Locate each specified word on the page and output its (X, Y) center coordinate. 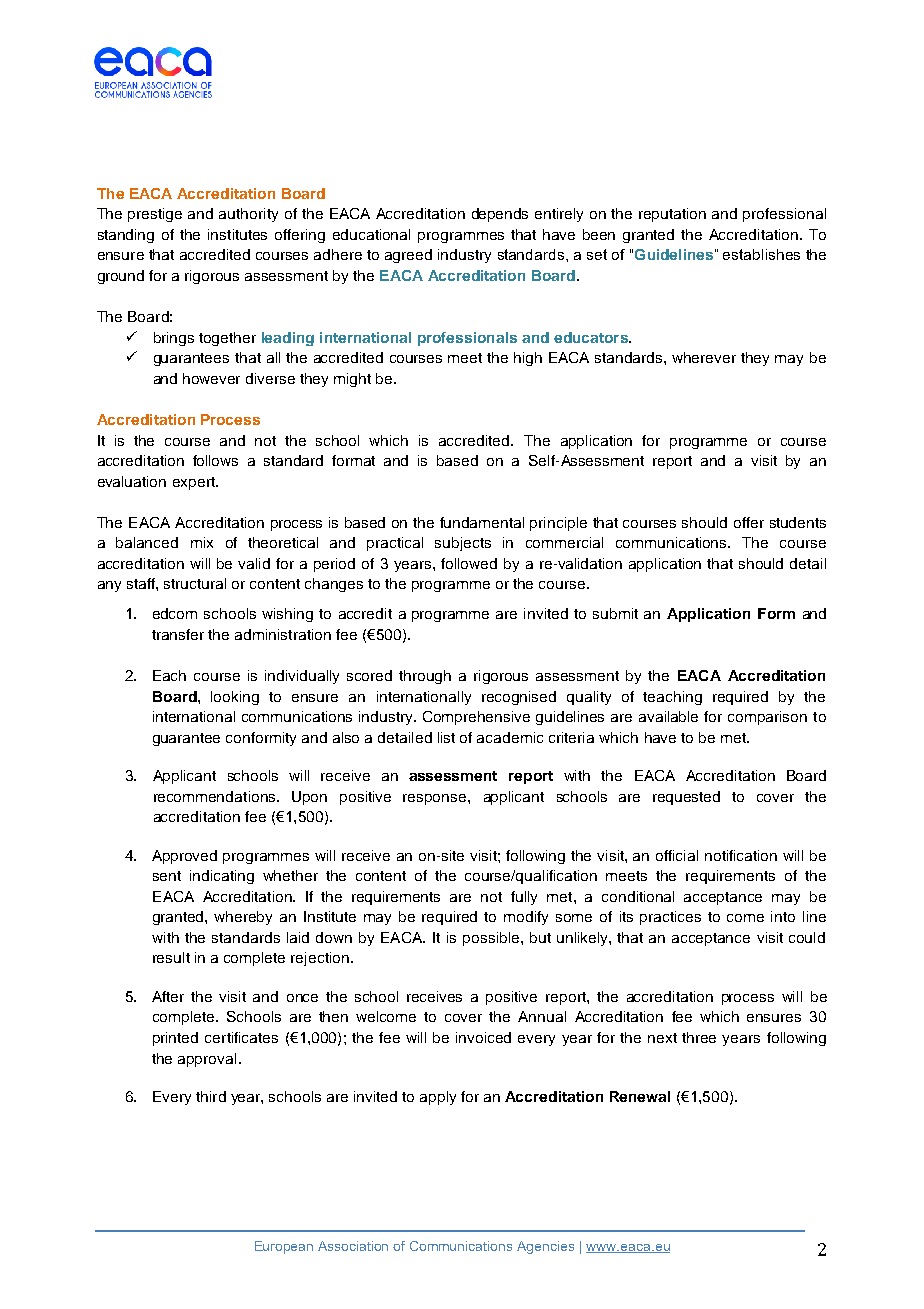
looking (235, 698)
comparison (767, 718)
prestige (155, 215)
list (446, 737)
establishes (761, 254)
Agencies (545, 1247)
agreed (408, 256)
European (284, 1247)
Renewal (640, 1096)
